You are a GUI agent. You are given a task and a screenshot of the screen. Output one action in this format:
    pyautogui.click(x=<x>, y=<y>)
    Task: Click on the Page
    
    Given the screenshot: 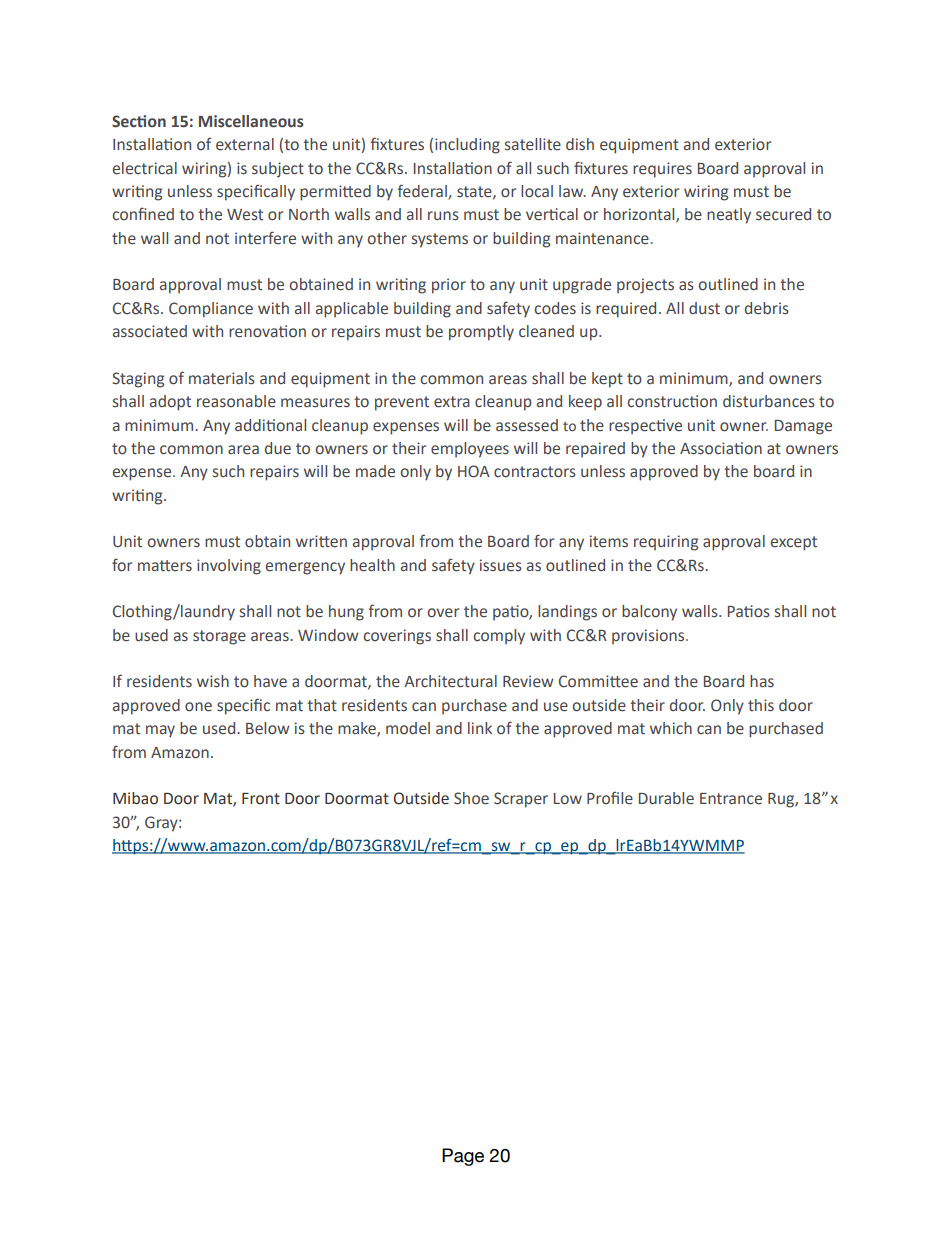 What is the action you would take?
    pyautogui.click(x=463, y=1157)
